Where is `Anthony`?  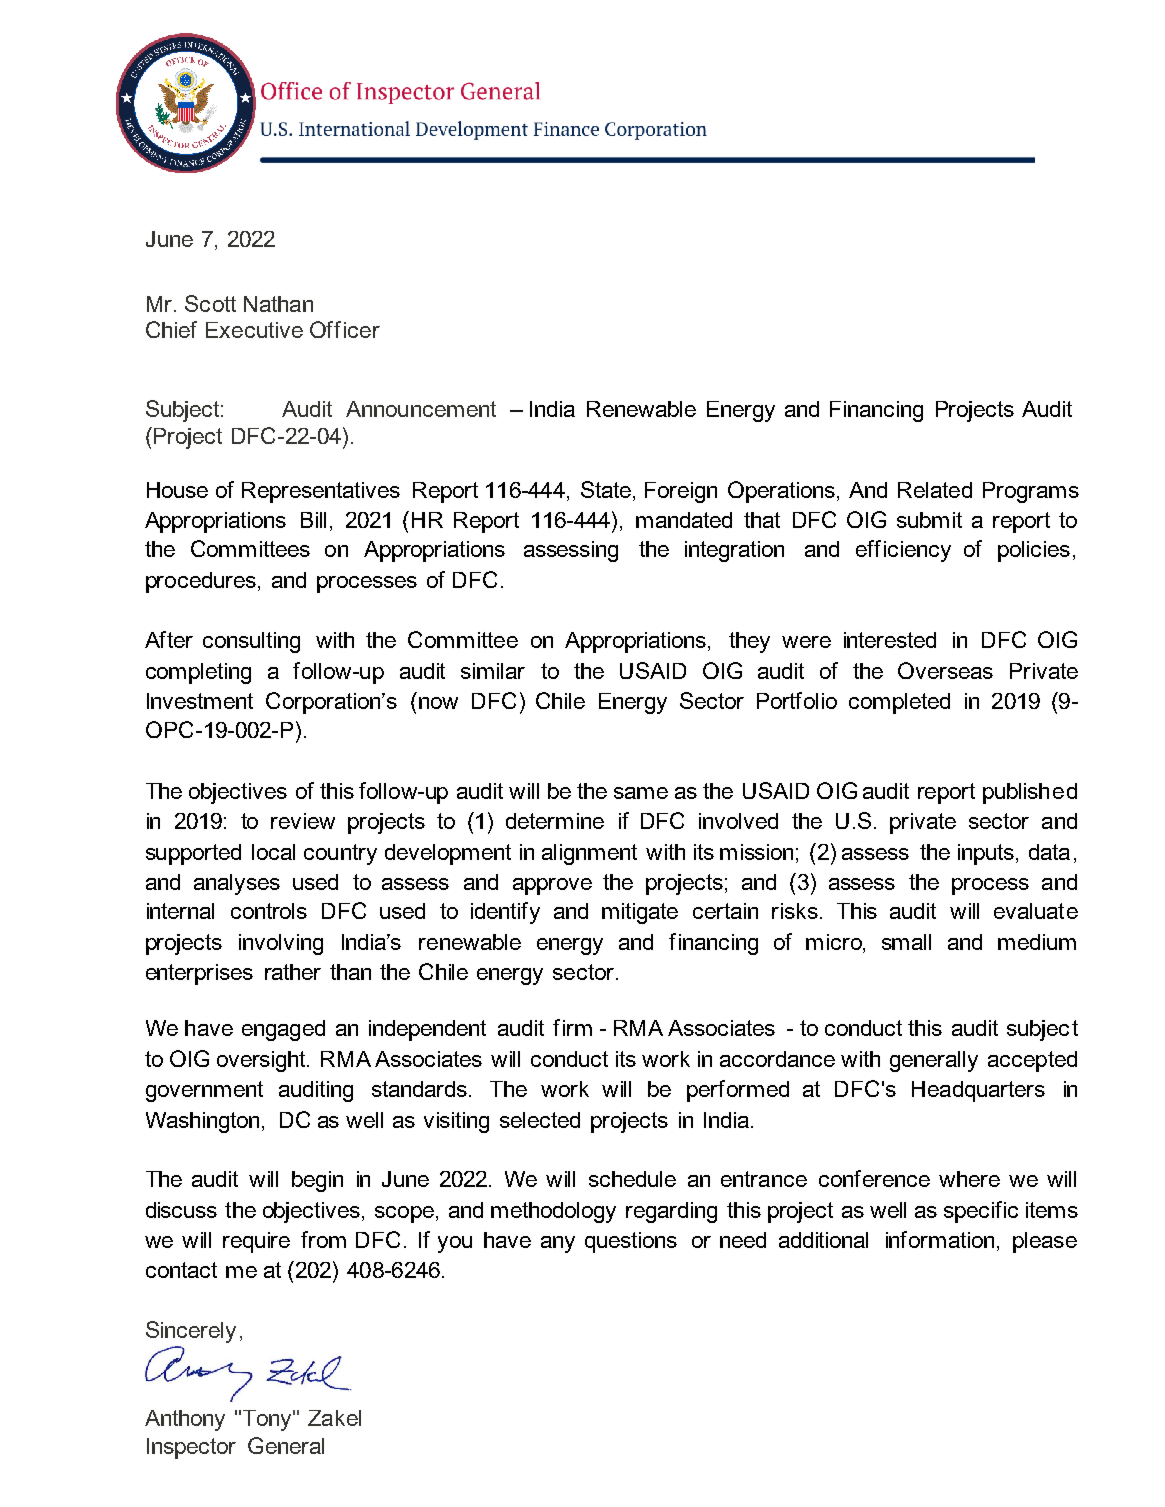
Anthony is located at coordinates (185, 1420).
